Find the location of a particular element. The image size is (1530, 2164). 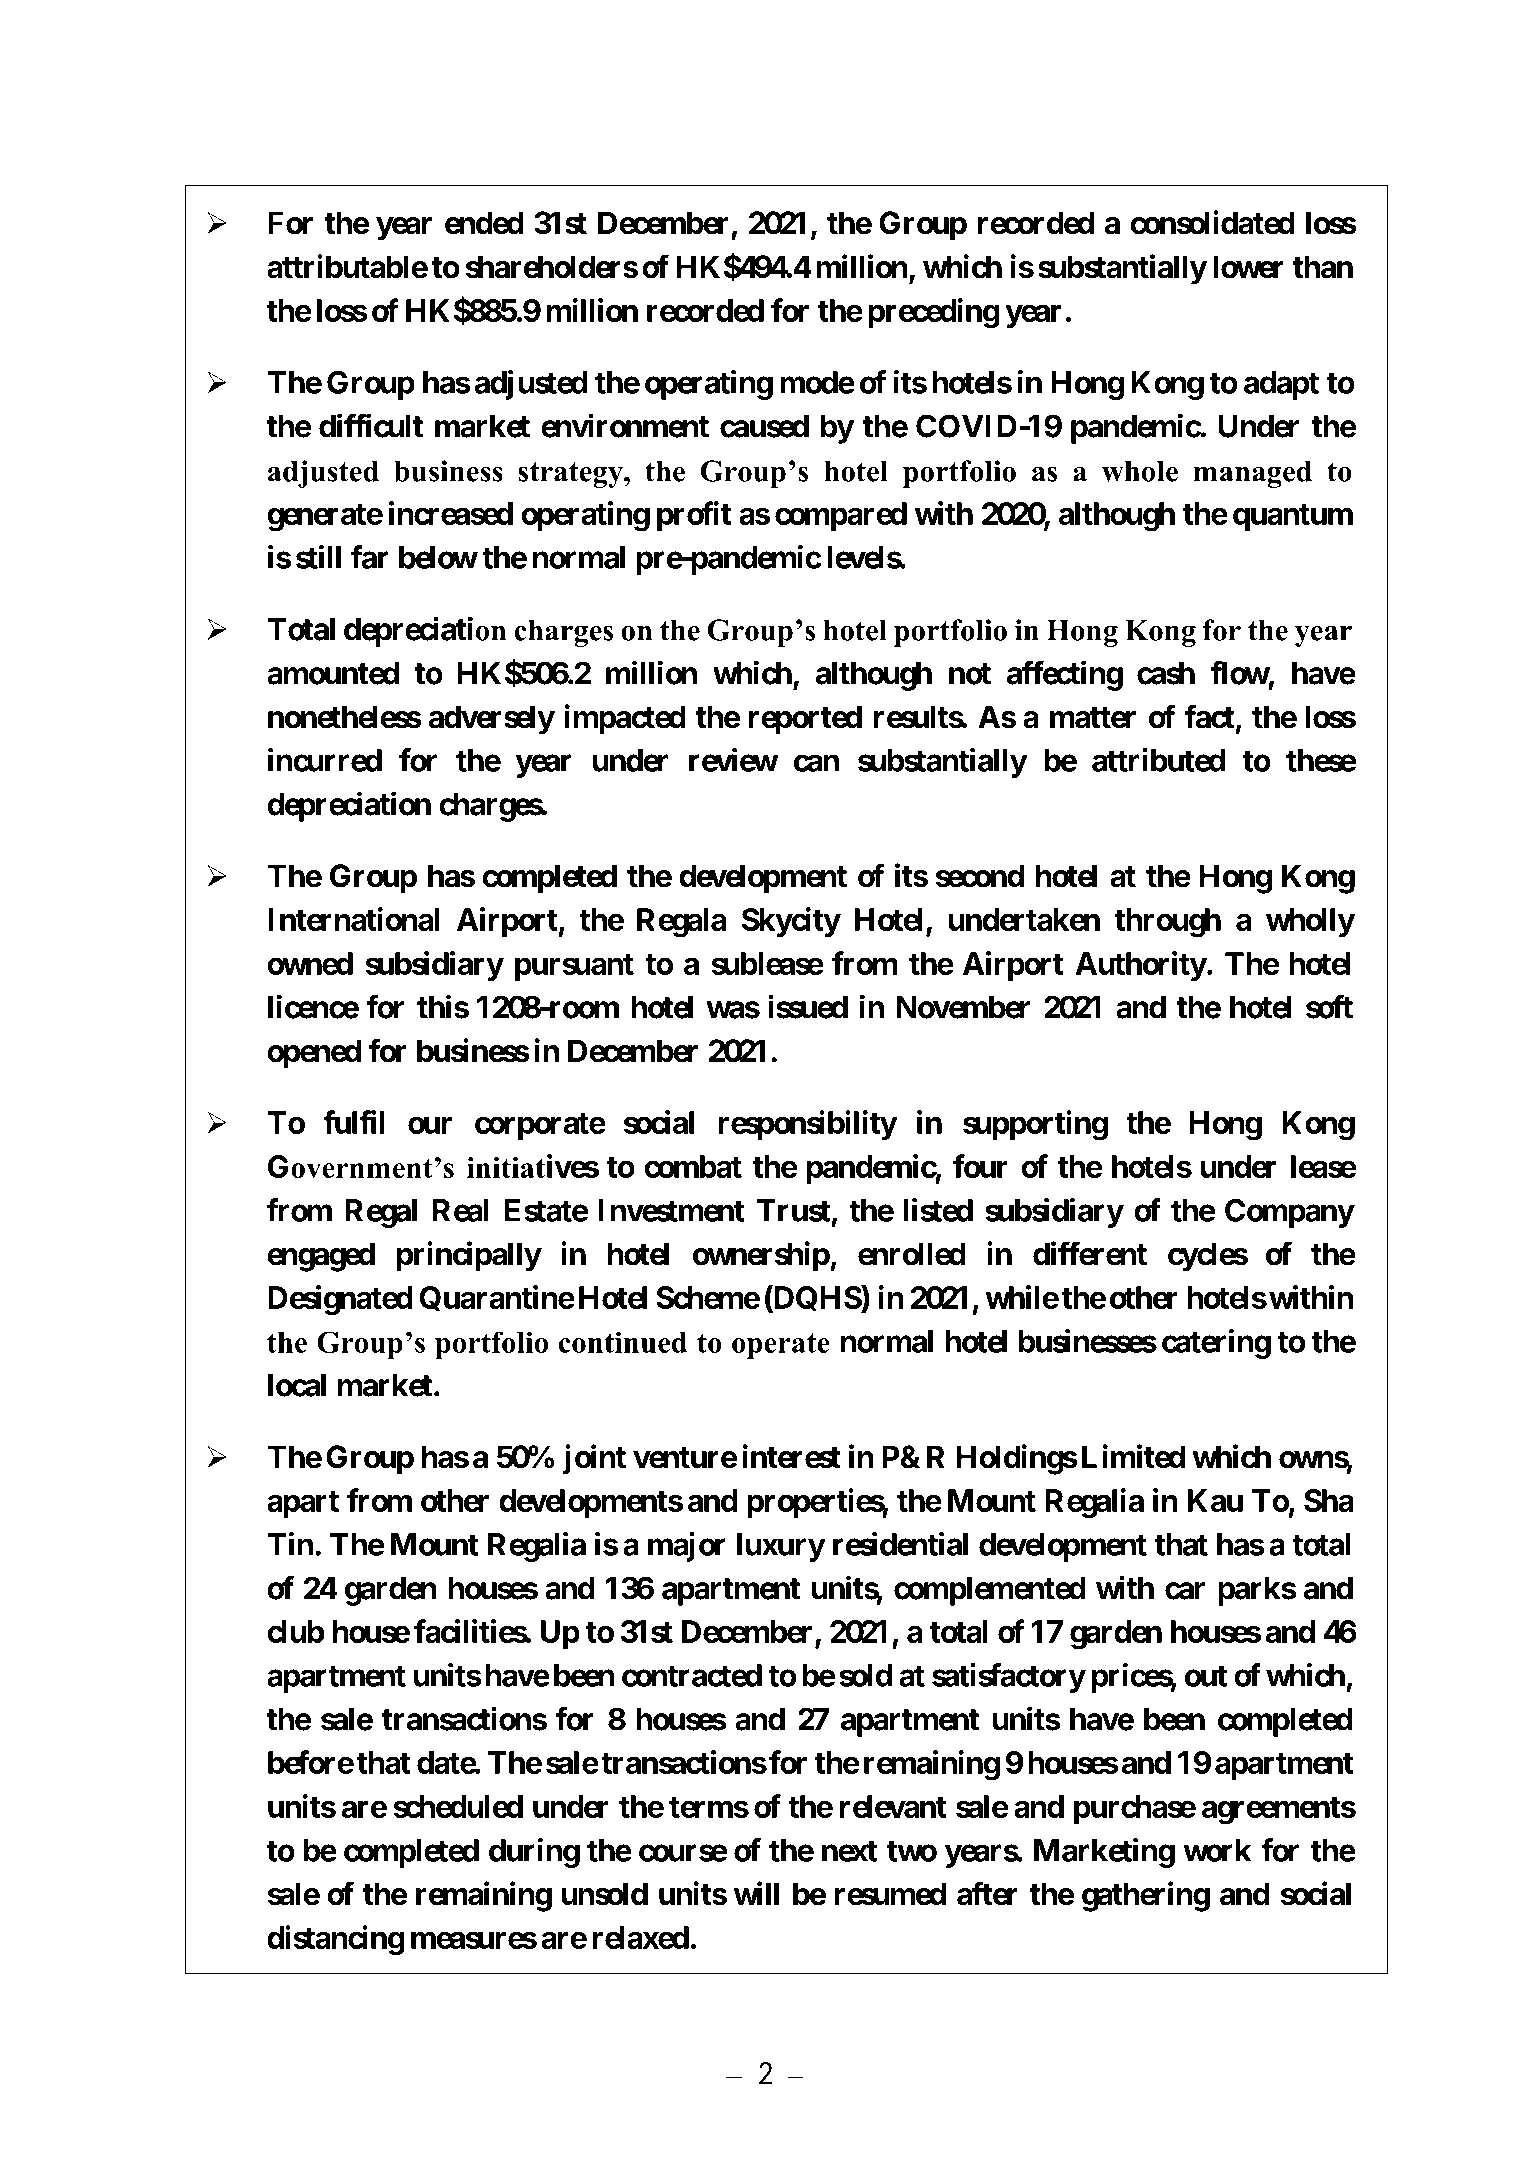

Limited is located at coordinates (1133, 1456).
